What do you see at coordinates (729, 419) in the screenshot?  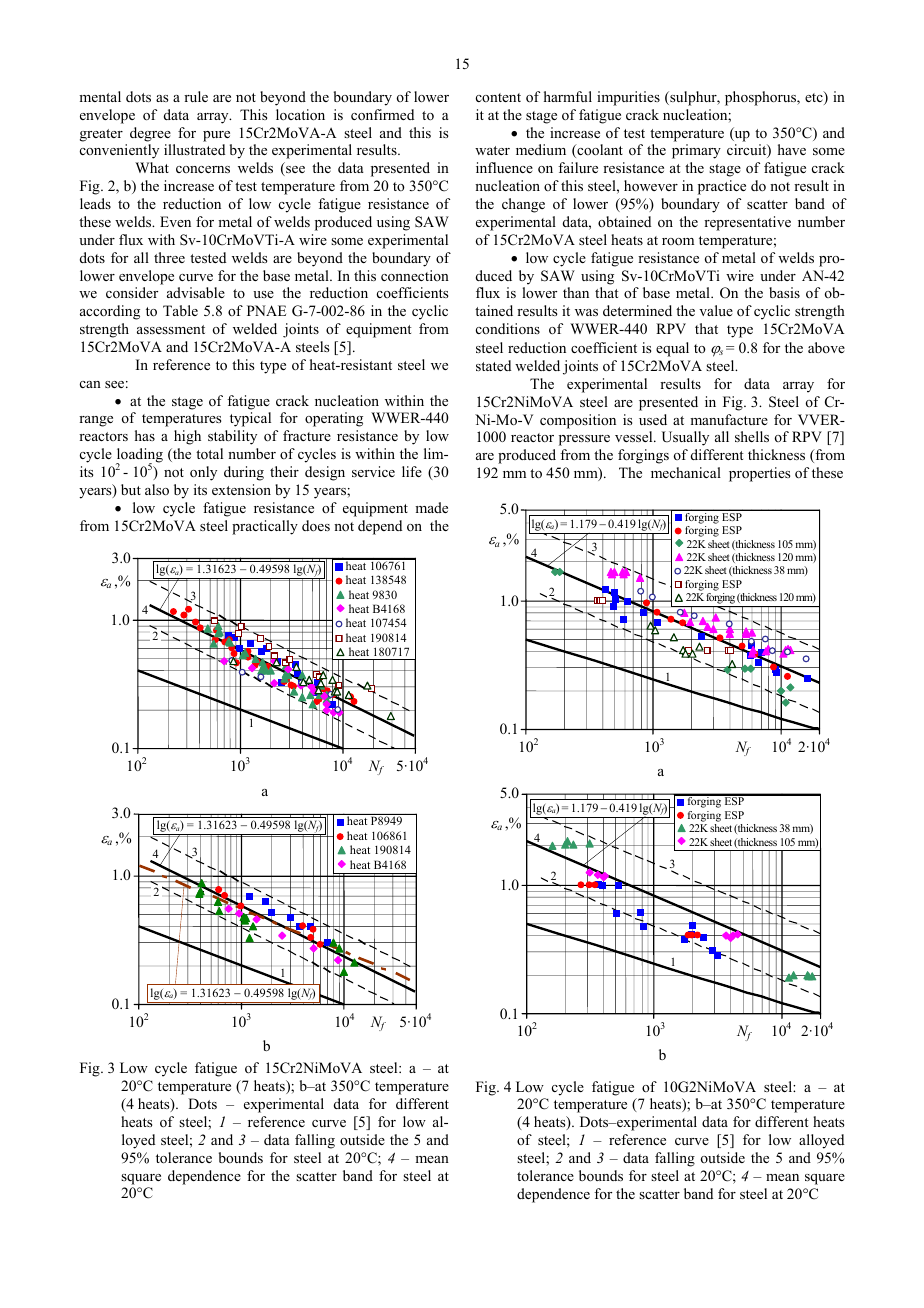 I see `manufacture` at bounding box center [729, 419].
